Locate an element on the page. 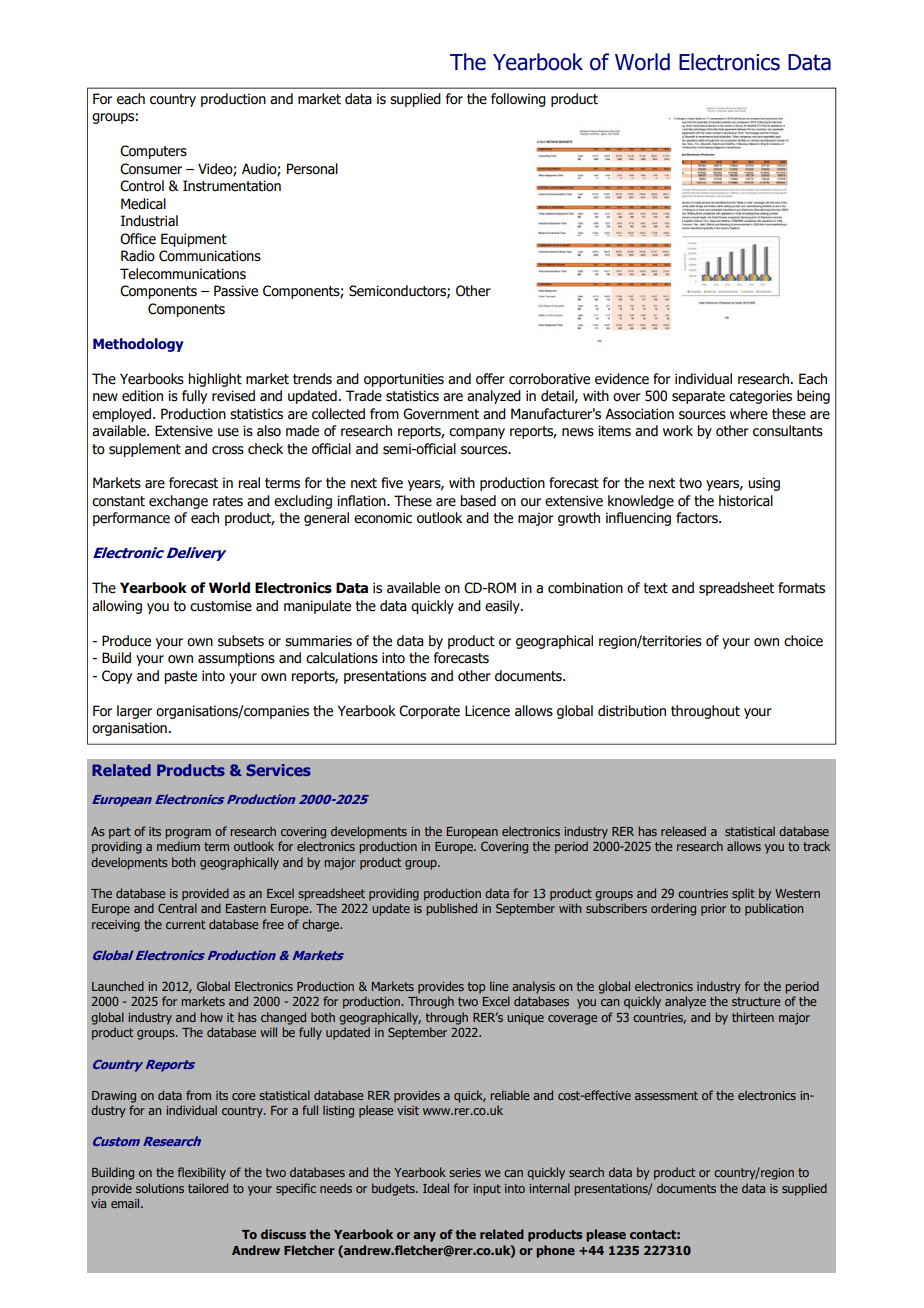 The height and width of the image is (1308, 924). evidence is located at coordinates (622, 379).
